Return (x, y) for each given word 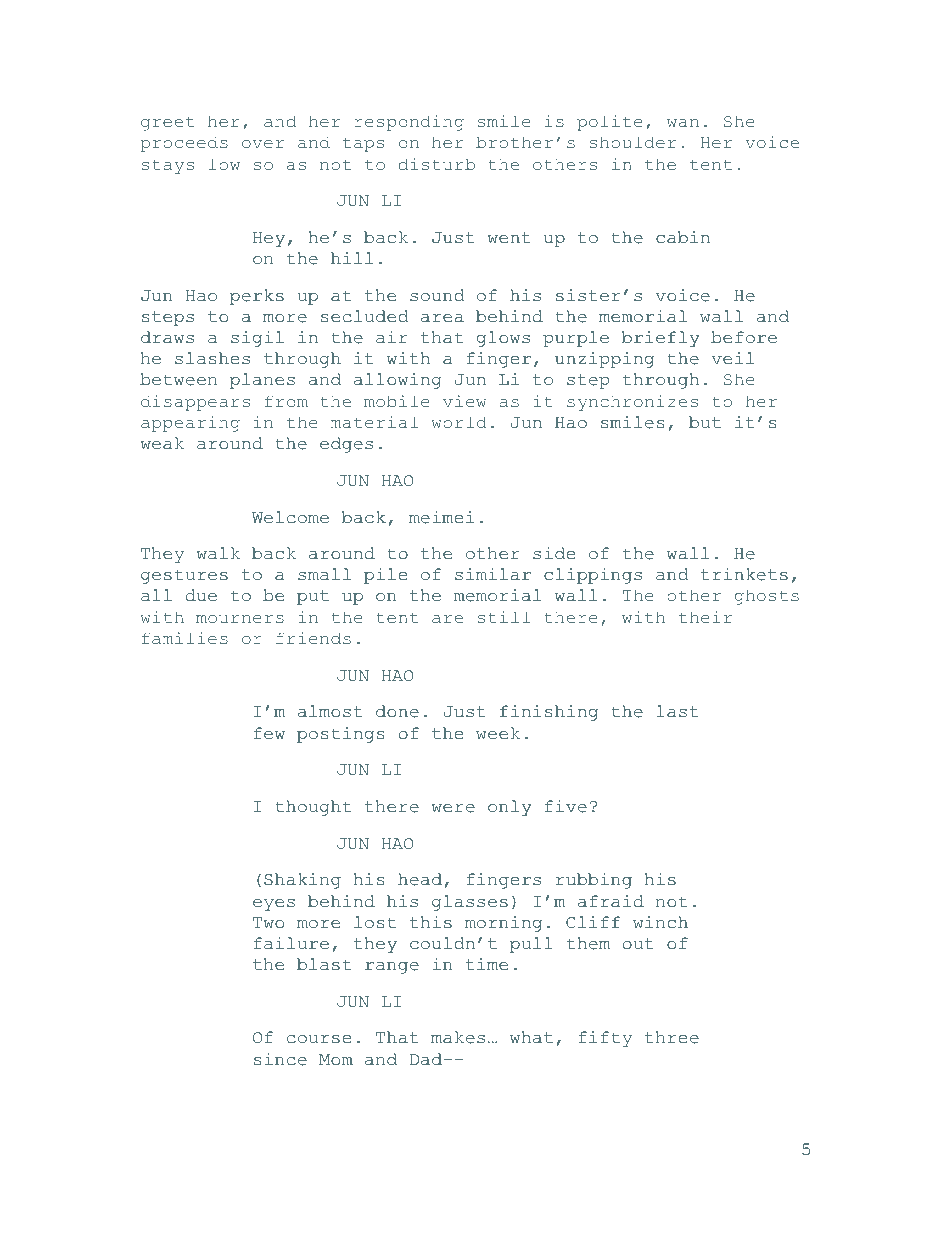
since (280, 1059)
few (269, 733)
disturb (437, 164)
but (705, 422)
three (672, 1037)
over (263, 144)
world (459, 422)
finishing (549, 713)
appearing (190, 424)
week (498, 733)
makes (458, 1037)
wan (683, 123)
